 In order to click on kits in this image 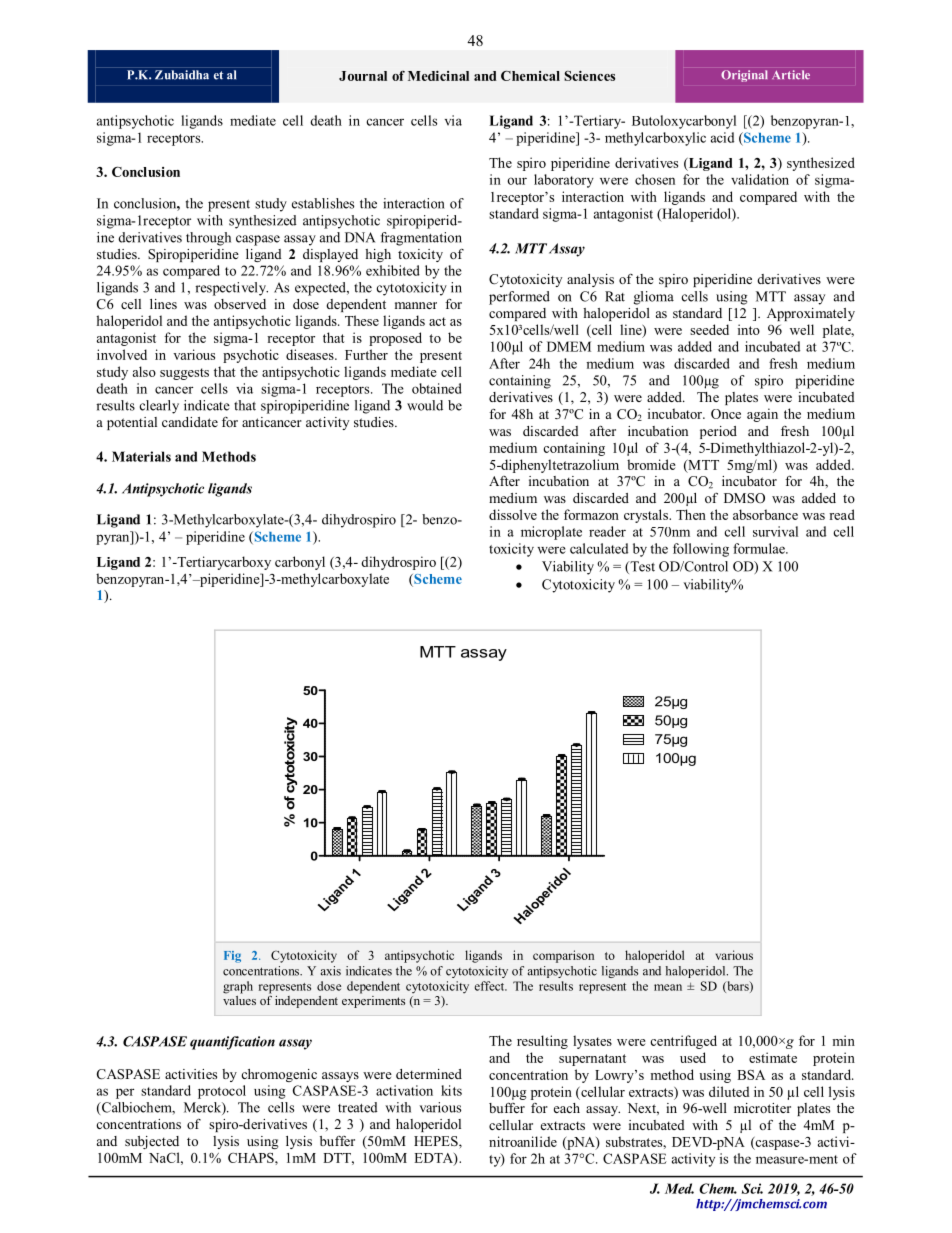, I will do `click(451, 1090)`.
